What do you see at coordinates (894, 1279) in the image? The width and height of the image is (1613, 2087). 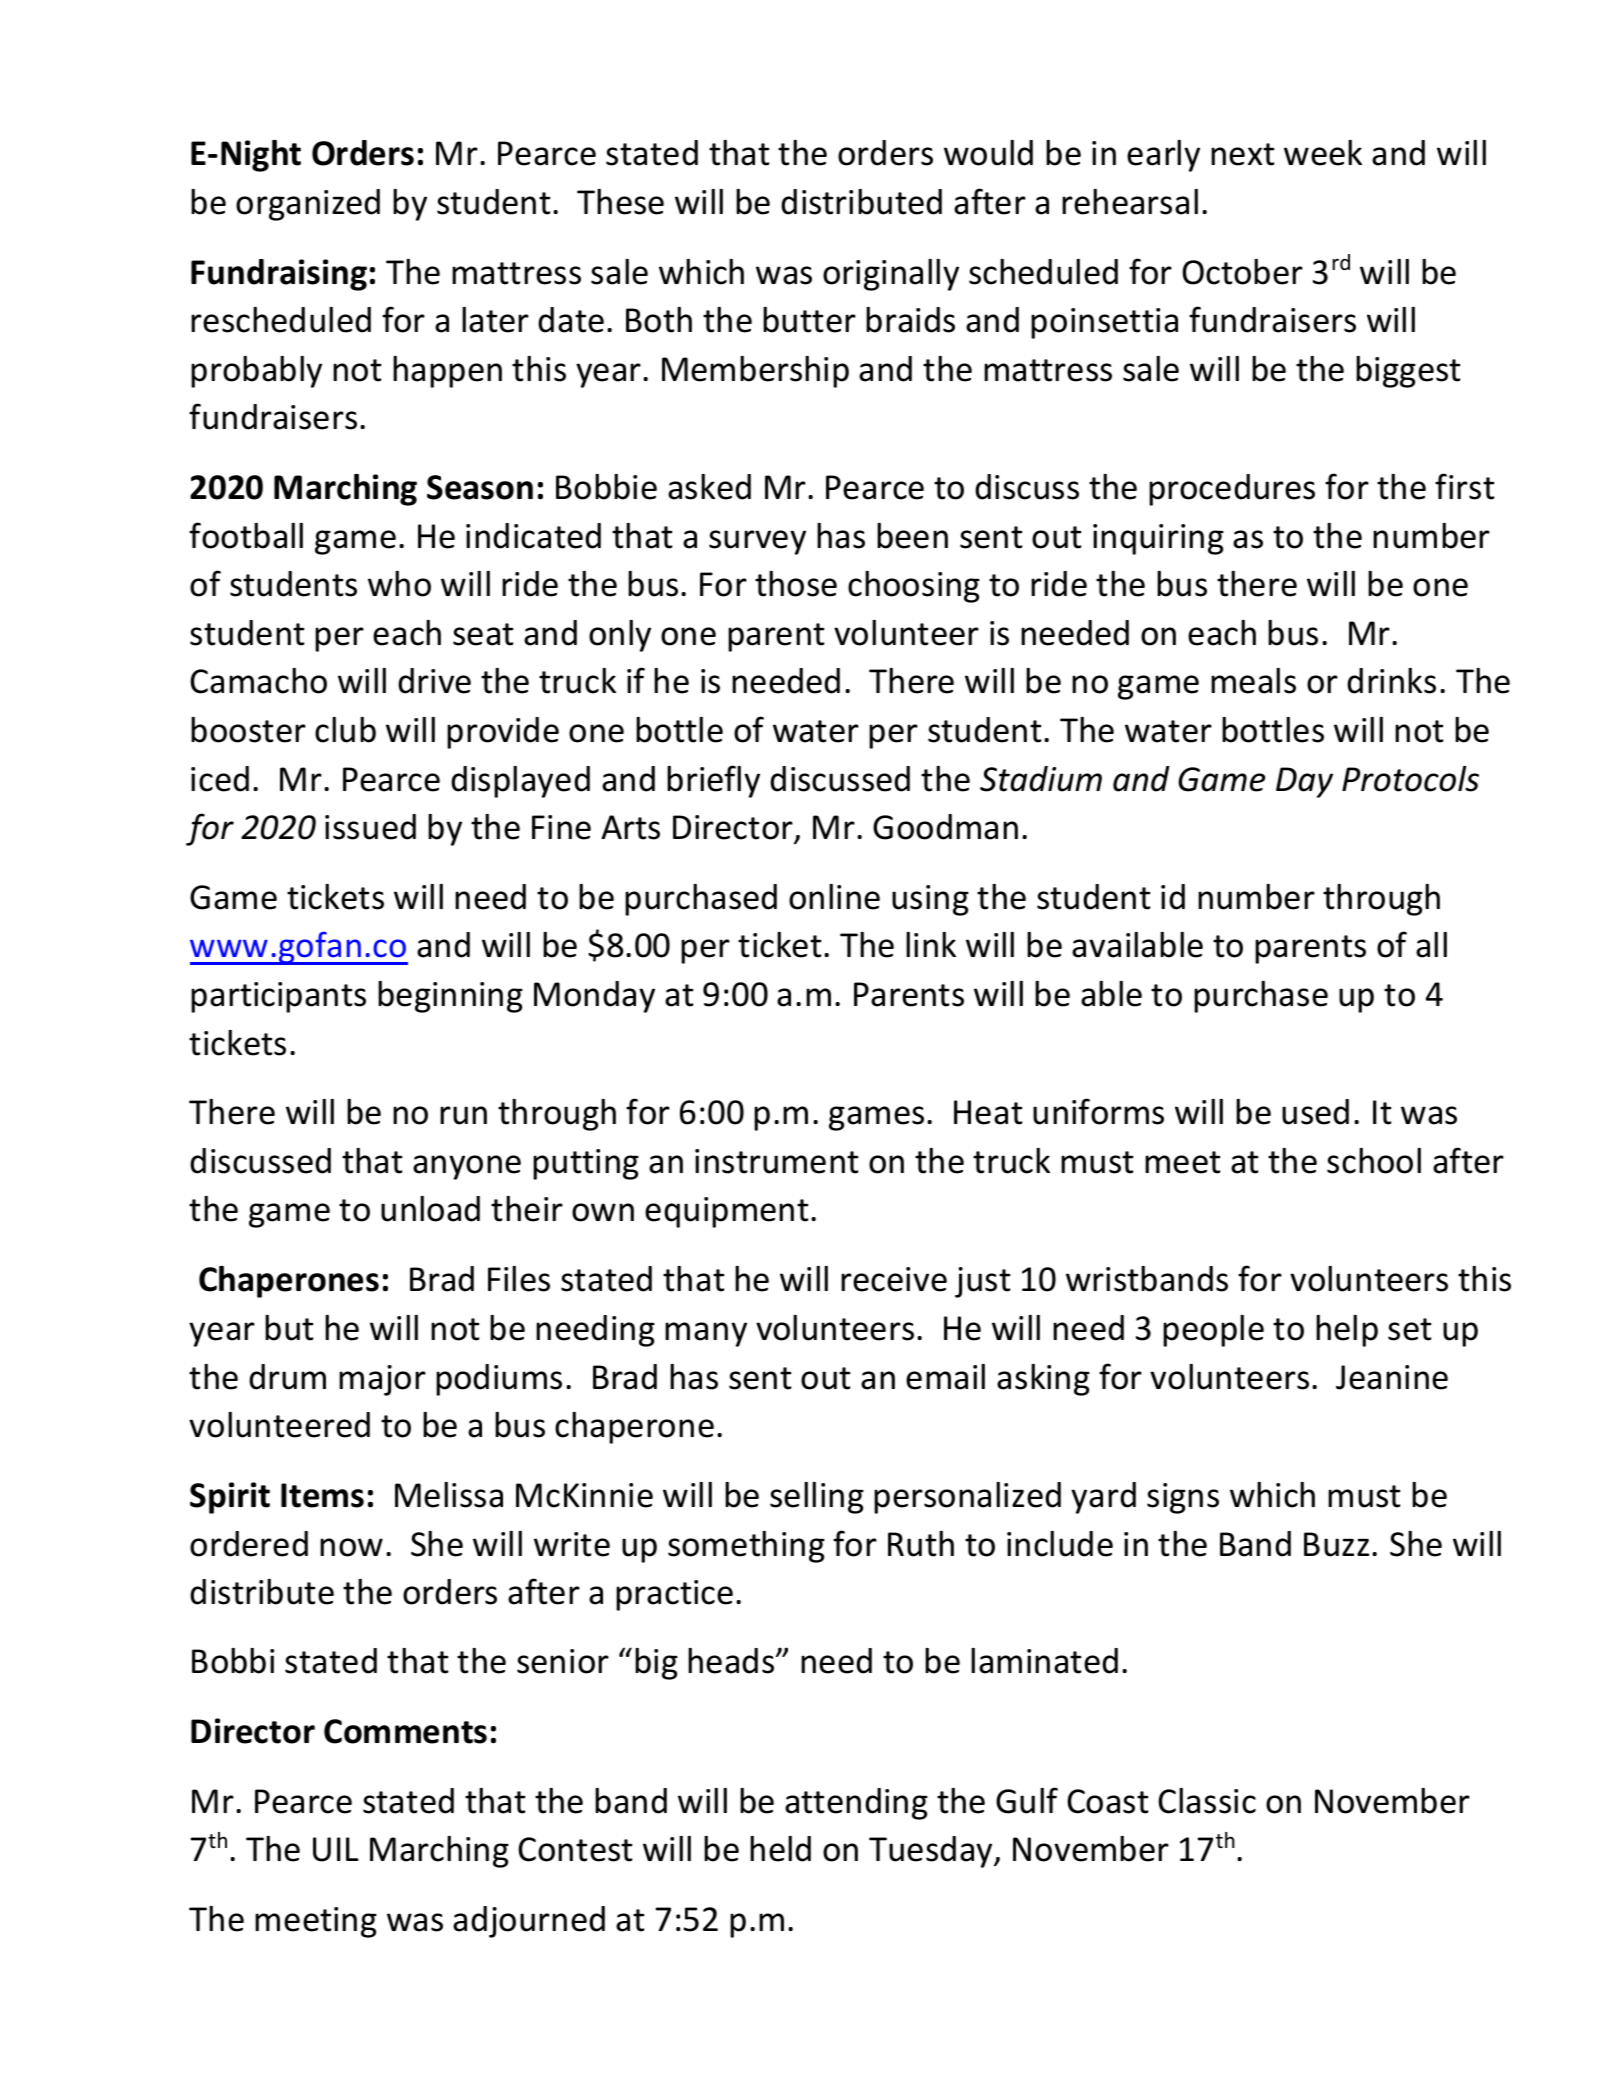 I see `receive` at bounding box center [894, 1279].
